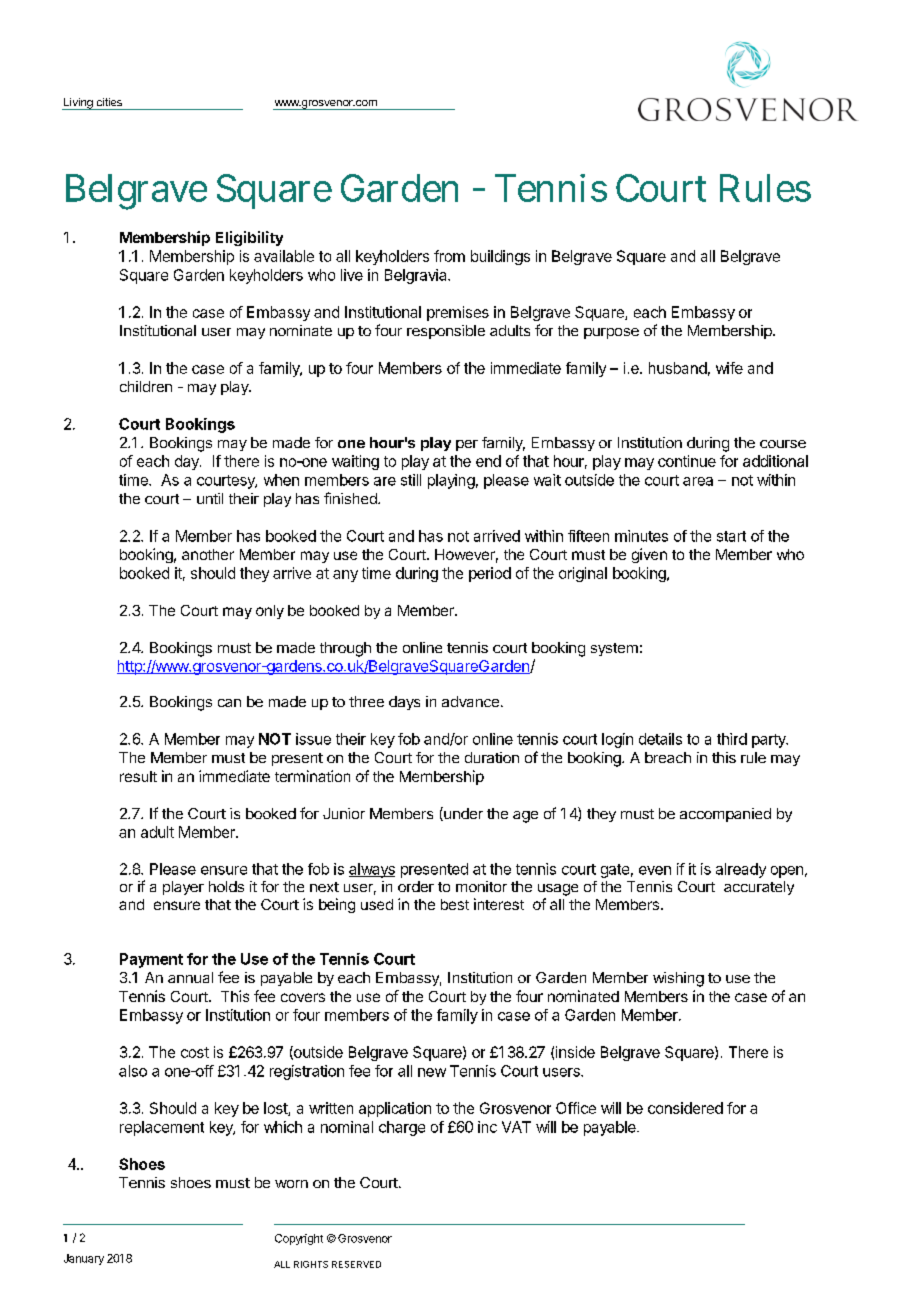 The width and height of the screenshot is (924, 1308). Describe the element at coordinates (678, 368) in the screenshot. I see `husband` at that location.
